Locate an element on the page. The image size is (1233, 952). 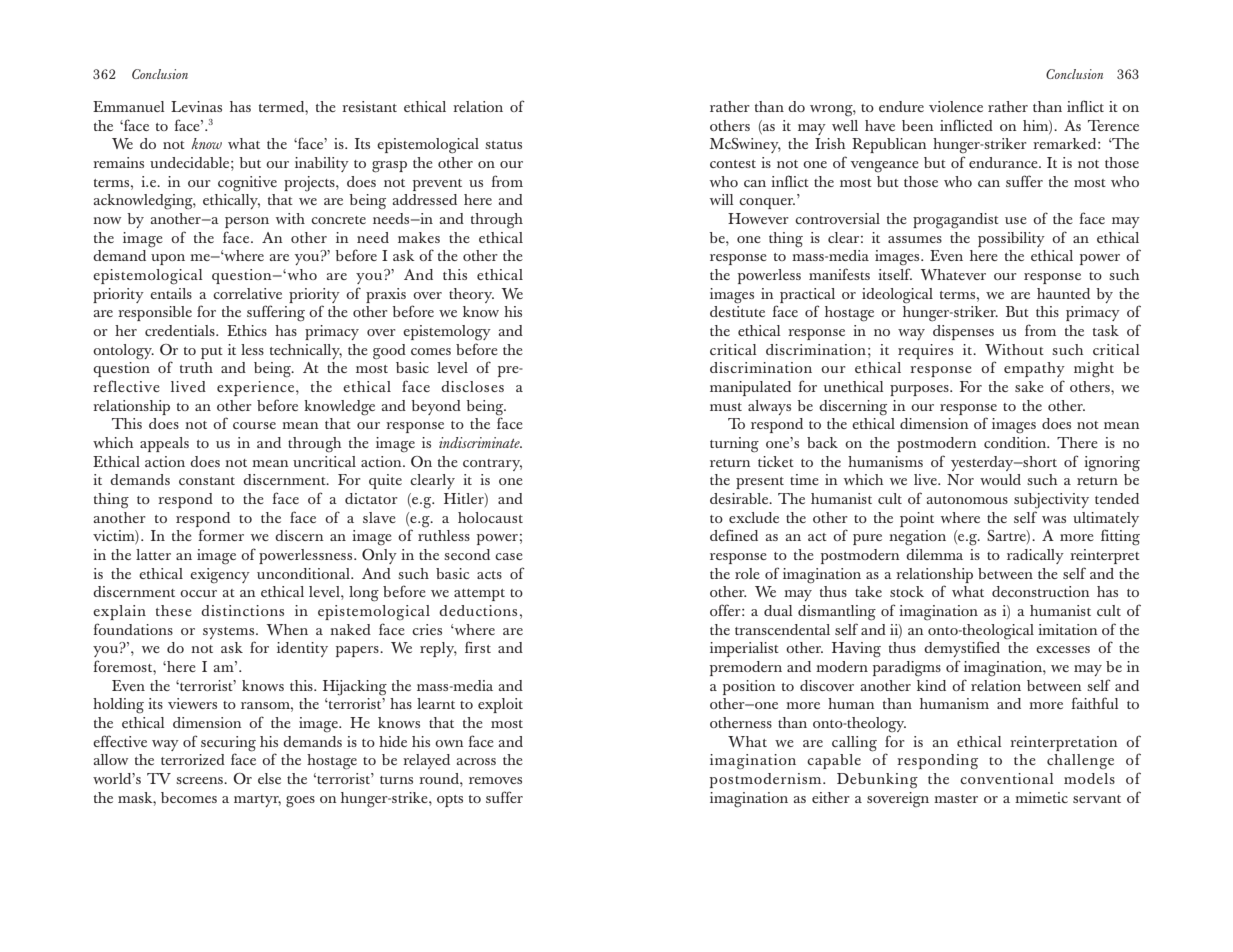
violence is located at coordinates (956, 106).
